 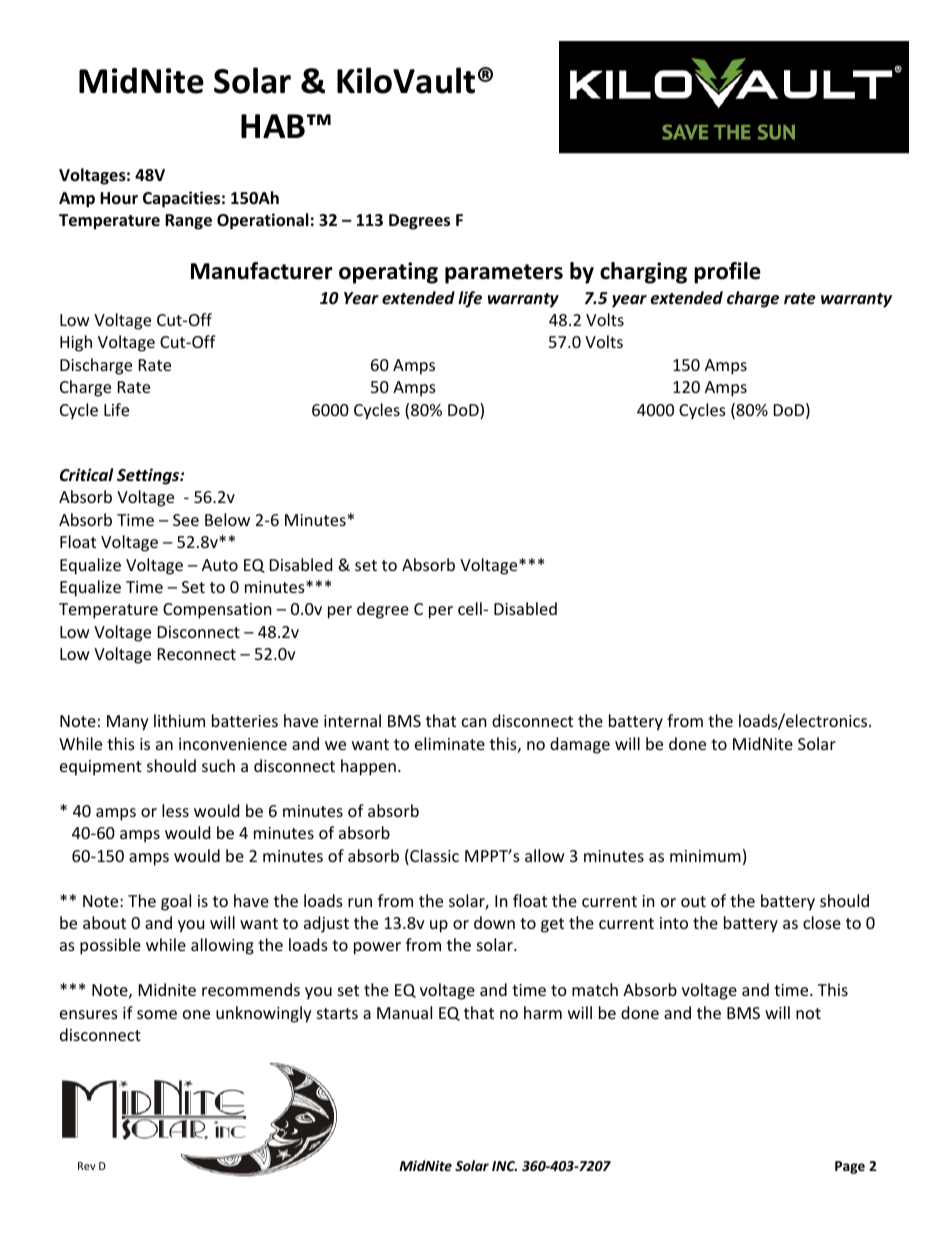 I want to click on Hour, so click(x=119, y=198).
